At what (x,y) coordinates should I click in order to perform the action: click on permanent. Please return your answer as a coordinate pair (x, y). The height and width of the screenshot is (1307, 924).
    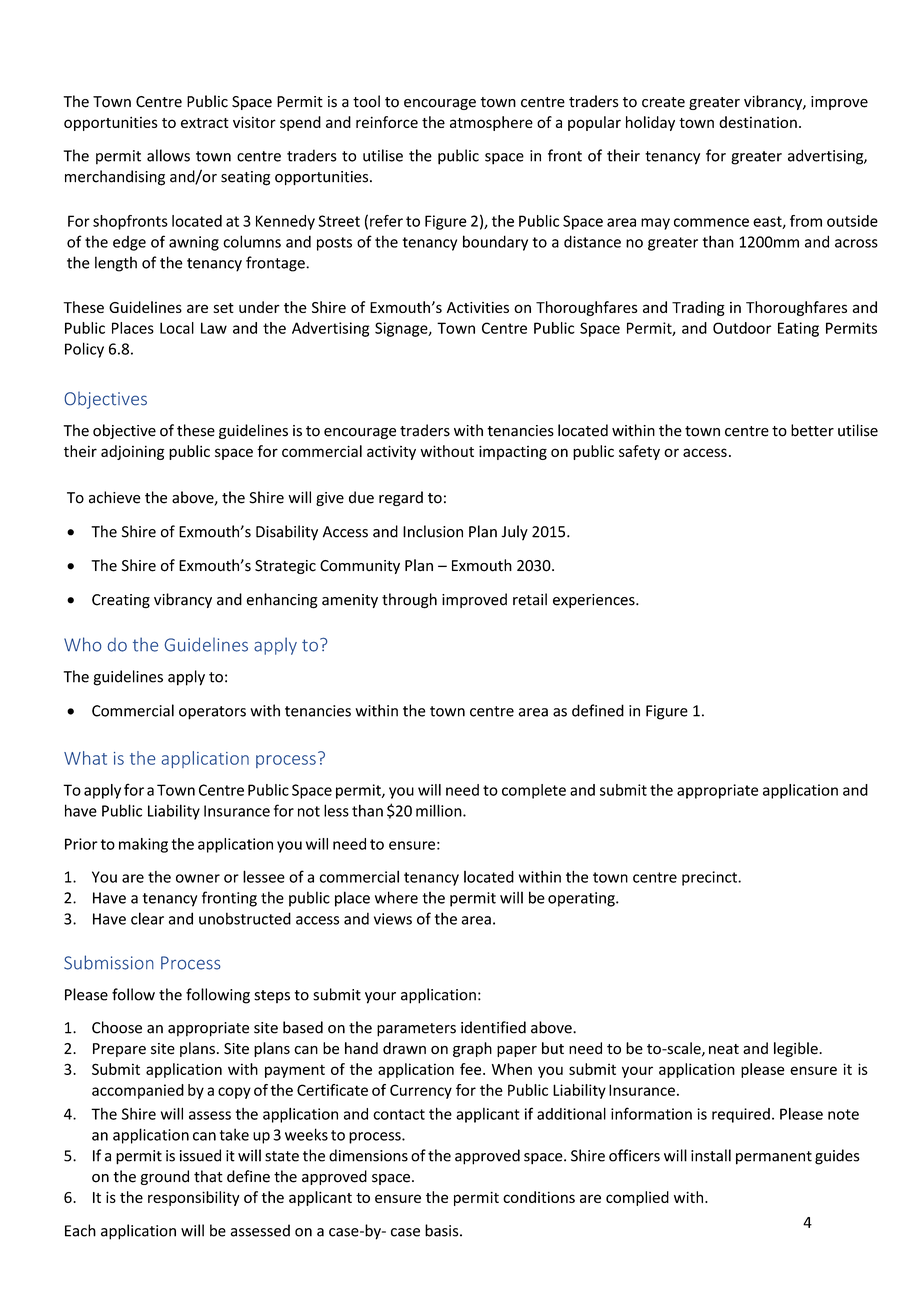
    Looking at the image, I should click on (774, 1158).
